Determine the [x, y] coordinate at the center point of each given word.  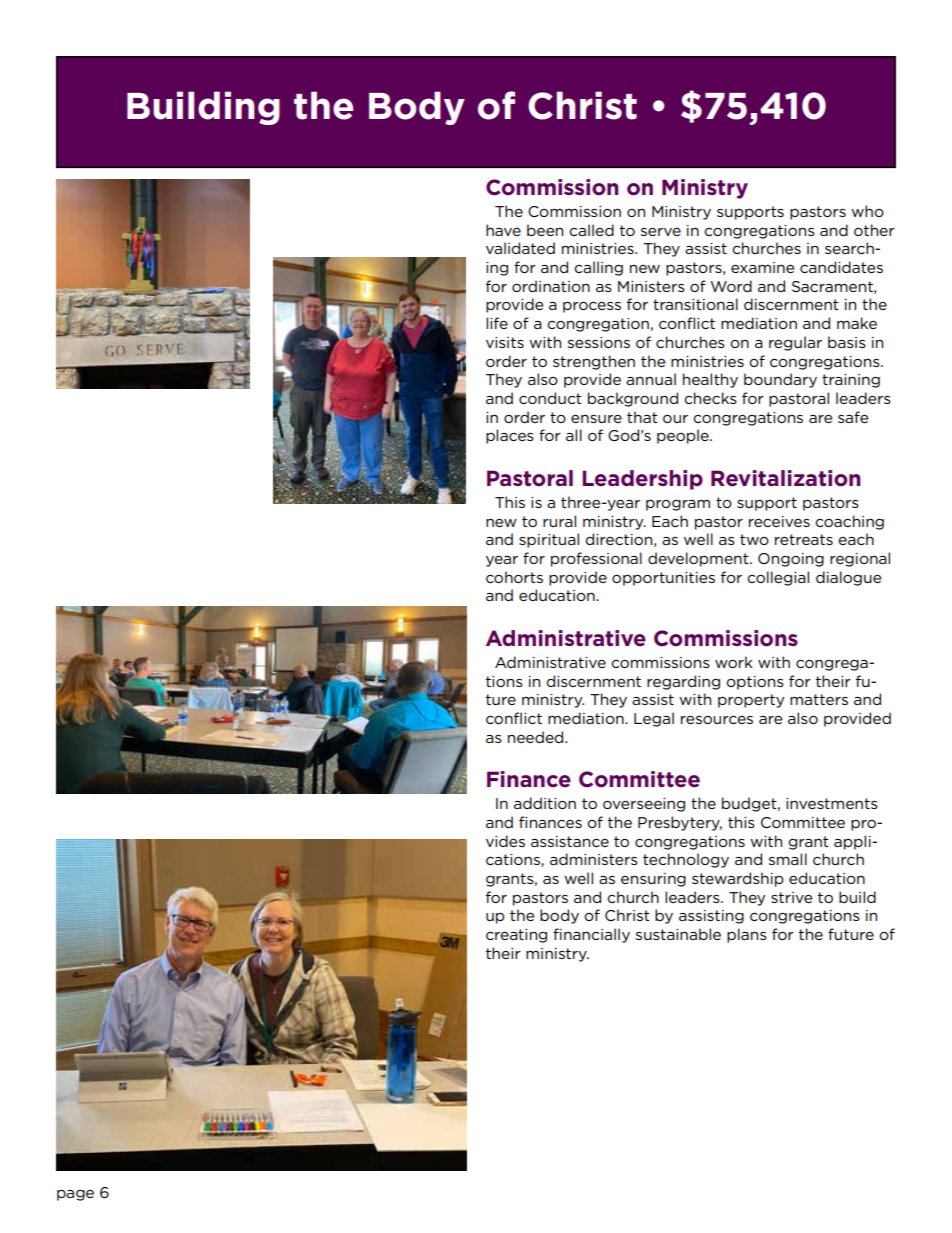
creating [516, 936]
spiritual [549, 540]
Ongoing [791, 560]
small [788, 859]
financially [591, 935]
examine [763, 267]
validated [520, 248]
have [503, 230]
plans [747, 935]
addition [545, 803]
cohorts [514, 577]
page [75, 1195]
